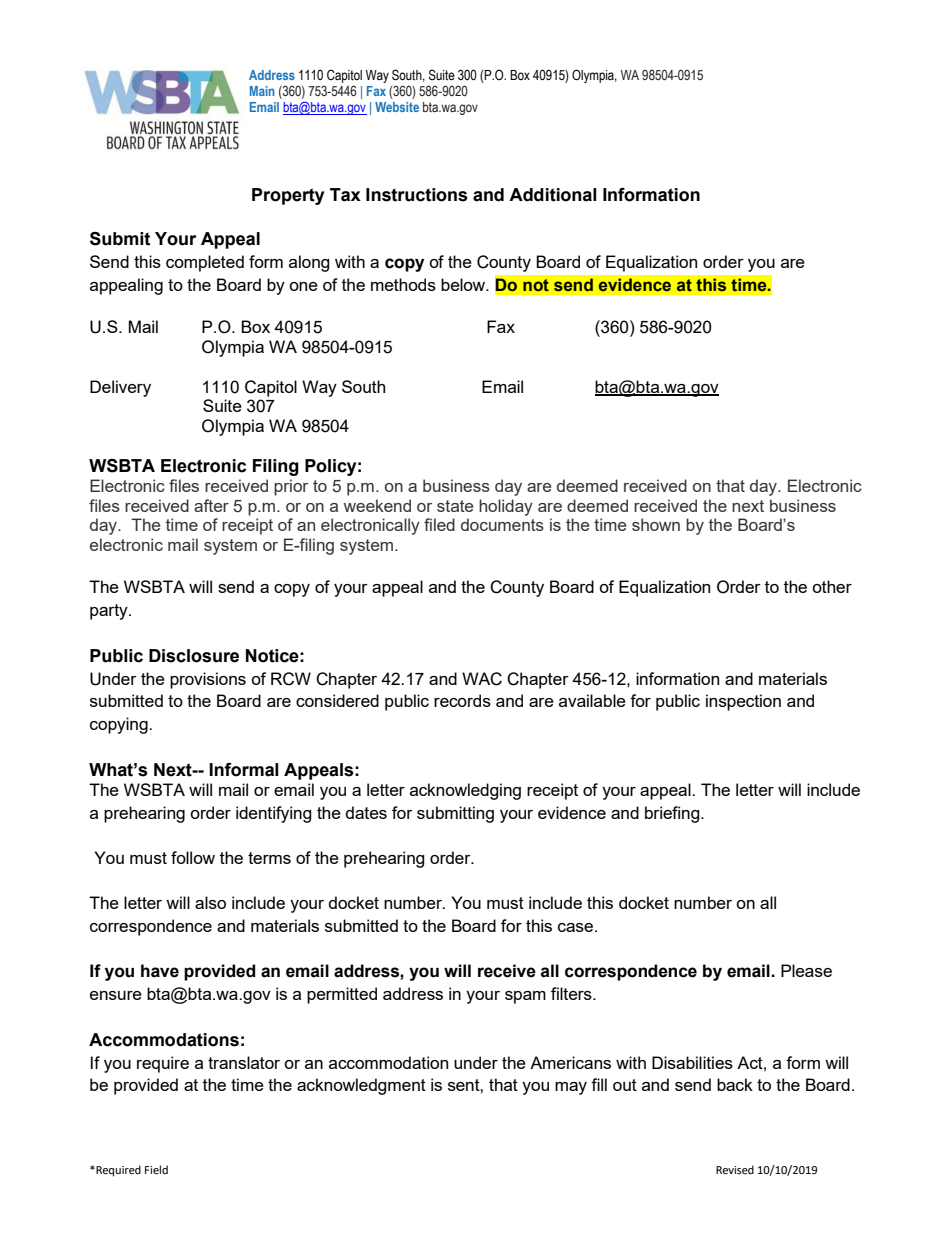 Image resolution: width=952 pixels, height=1233 pixels. I want to click on Field, so click(156, 1170).
